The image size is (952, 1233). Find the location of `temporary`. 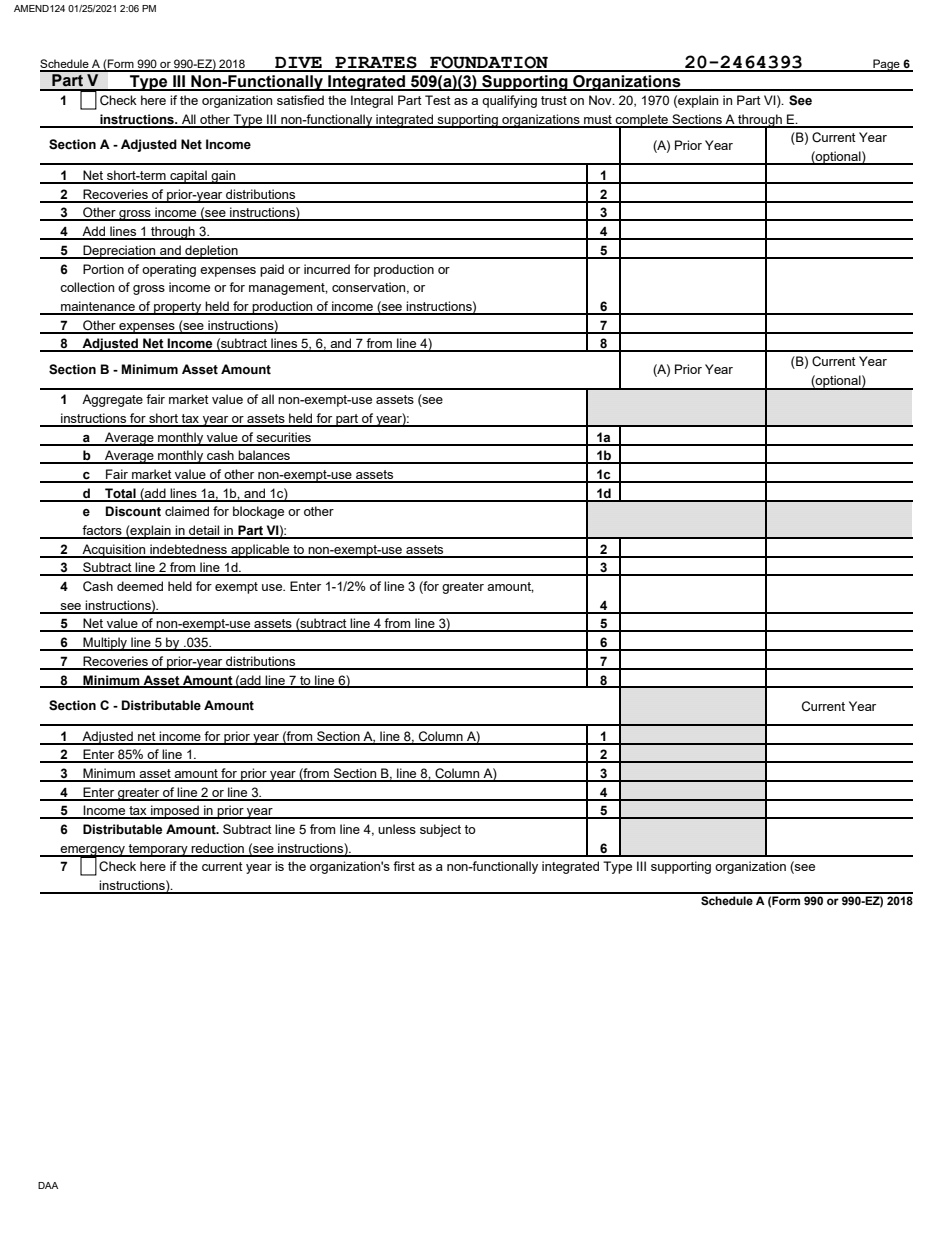

temporary is located at coordinates (158, 850).
